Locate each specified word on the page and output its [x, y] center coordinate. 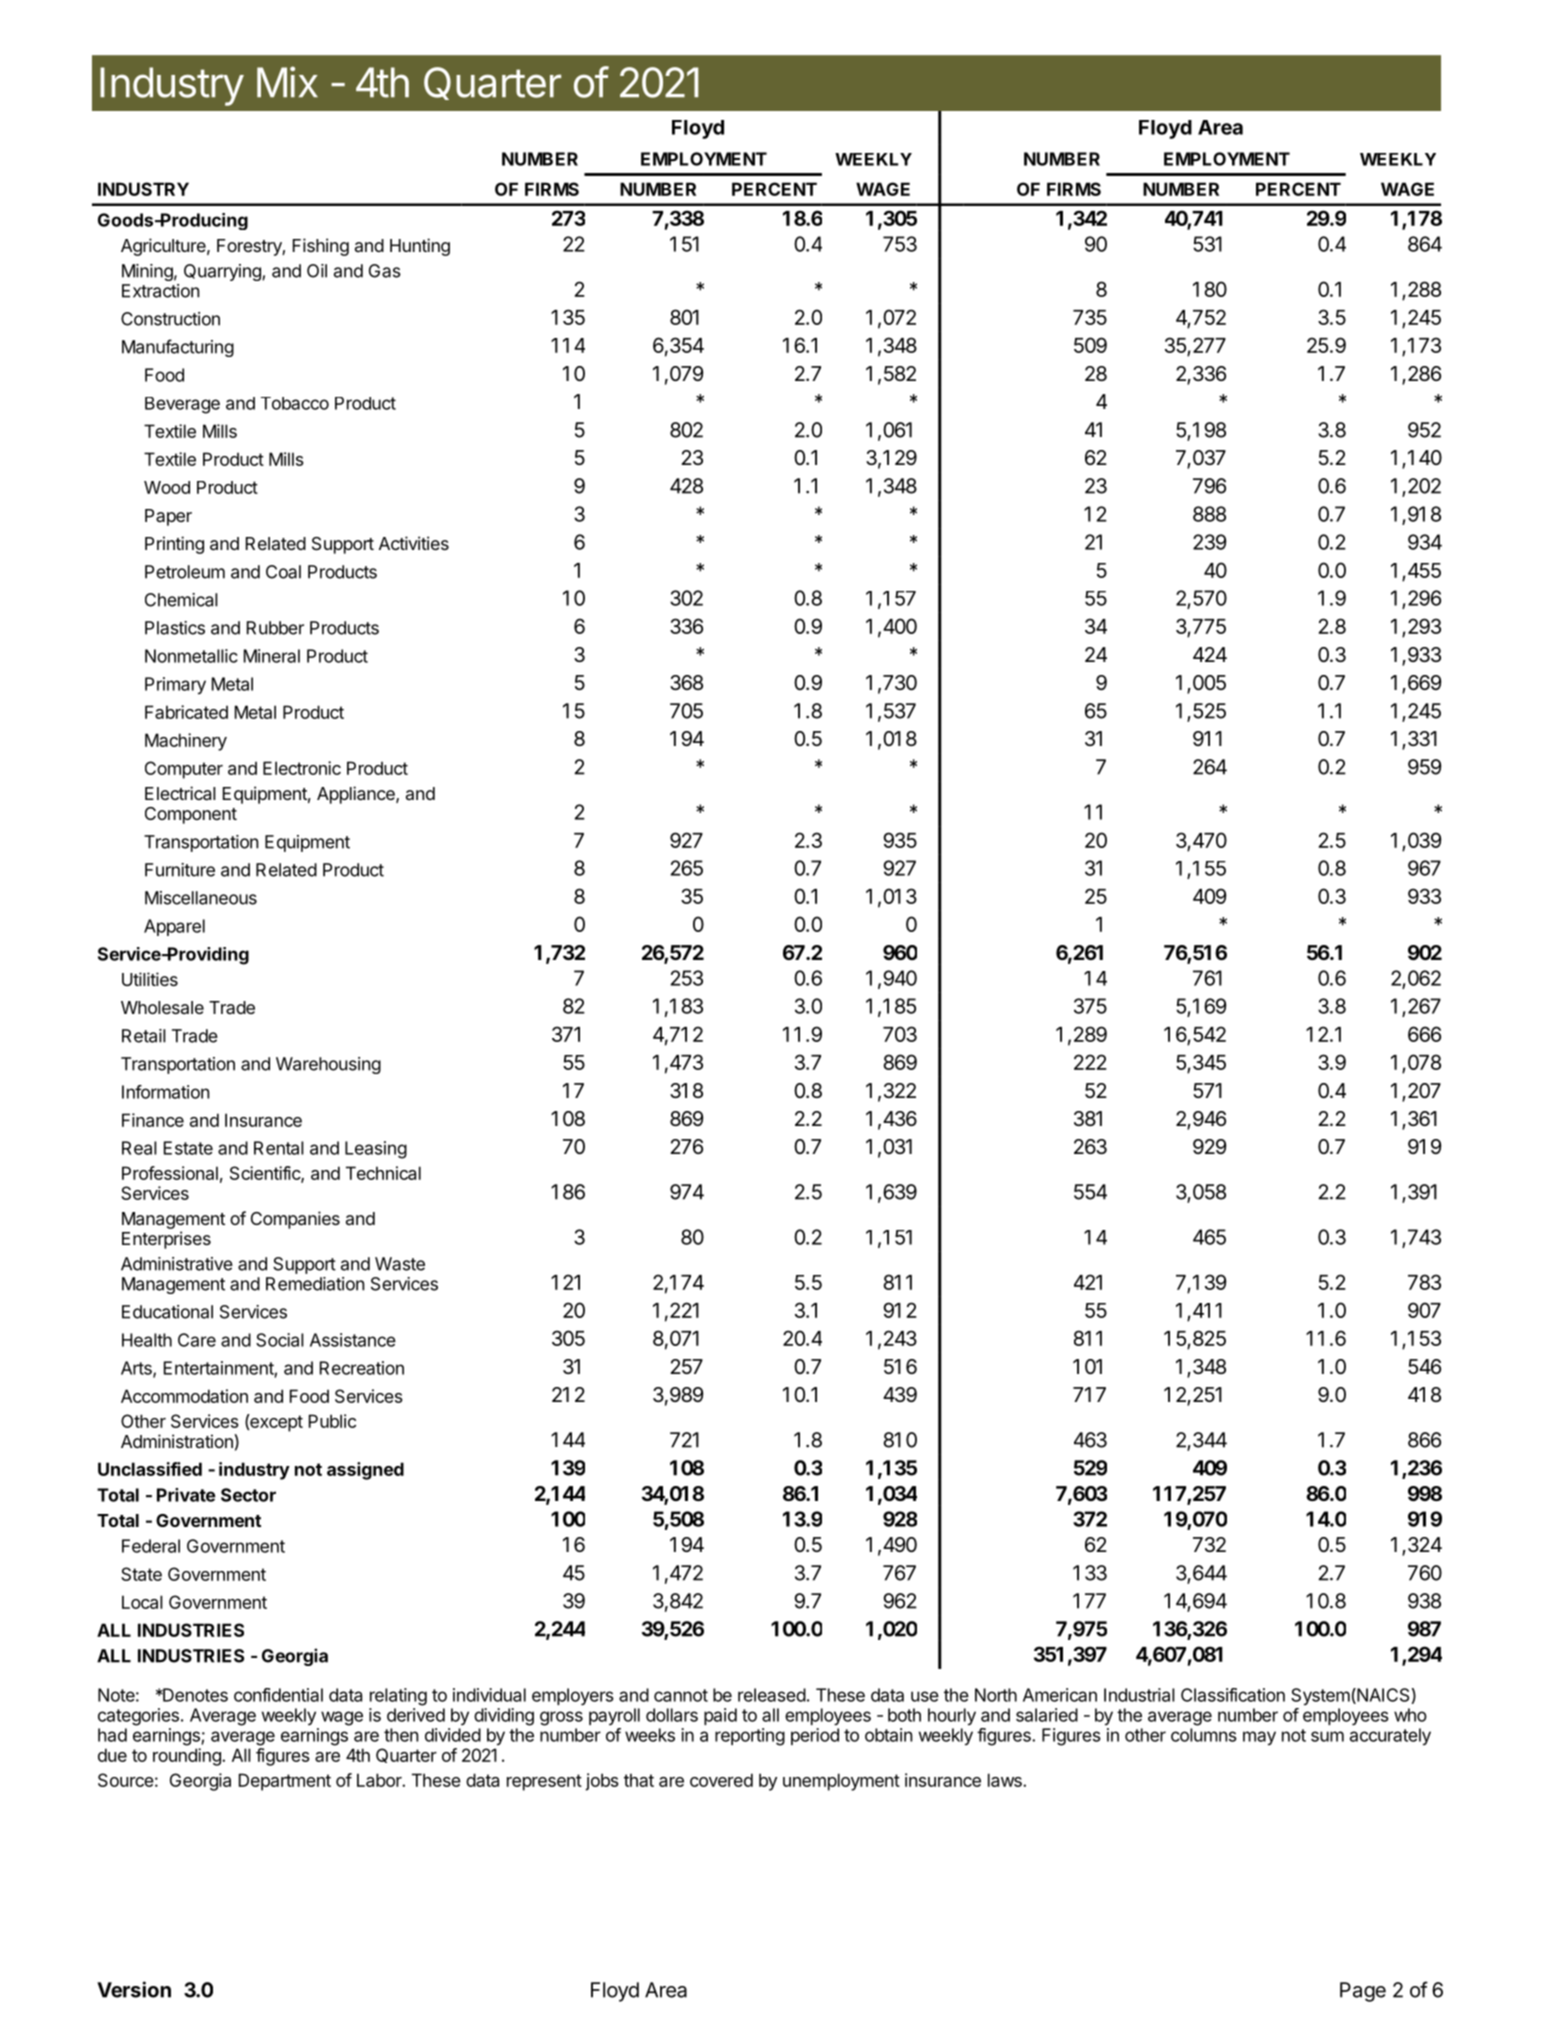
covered [721, 1780]
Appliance [357, 795]
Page [1363, 1992]
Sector [248, 1495]
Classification [1233, 1695]
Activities [414, 543]
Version [134, 1989]
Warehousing [328, 1065]
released [772, 1695]
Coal [283, 572]
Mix [287, 81]
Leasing [376, 1150]
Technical [383, 1173]
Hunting [420, 247]
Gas [385, 271]
